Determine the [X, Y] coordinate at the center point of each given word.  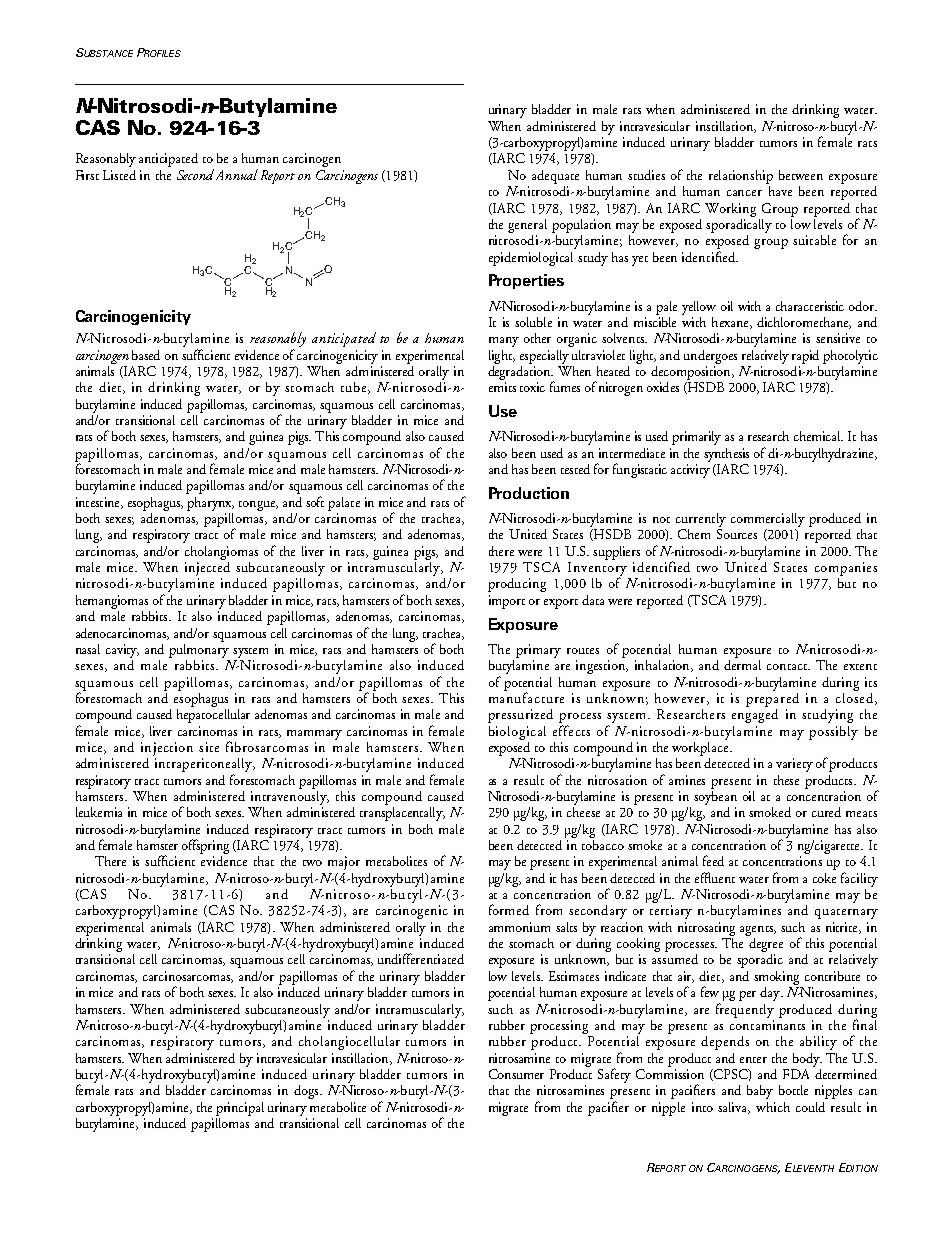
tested [575, 469]
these [786, 780]
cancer [744, 193]
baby [760, 1092]
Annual [235, 174]
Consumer [516, 1074]
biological [517, 733]
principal [240, 1109]
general [527, 226]
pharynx [210, 504]
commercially [768, 520]
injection [167, 749]
